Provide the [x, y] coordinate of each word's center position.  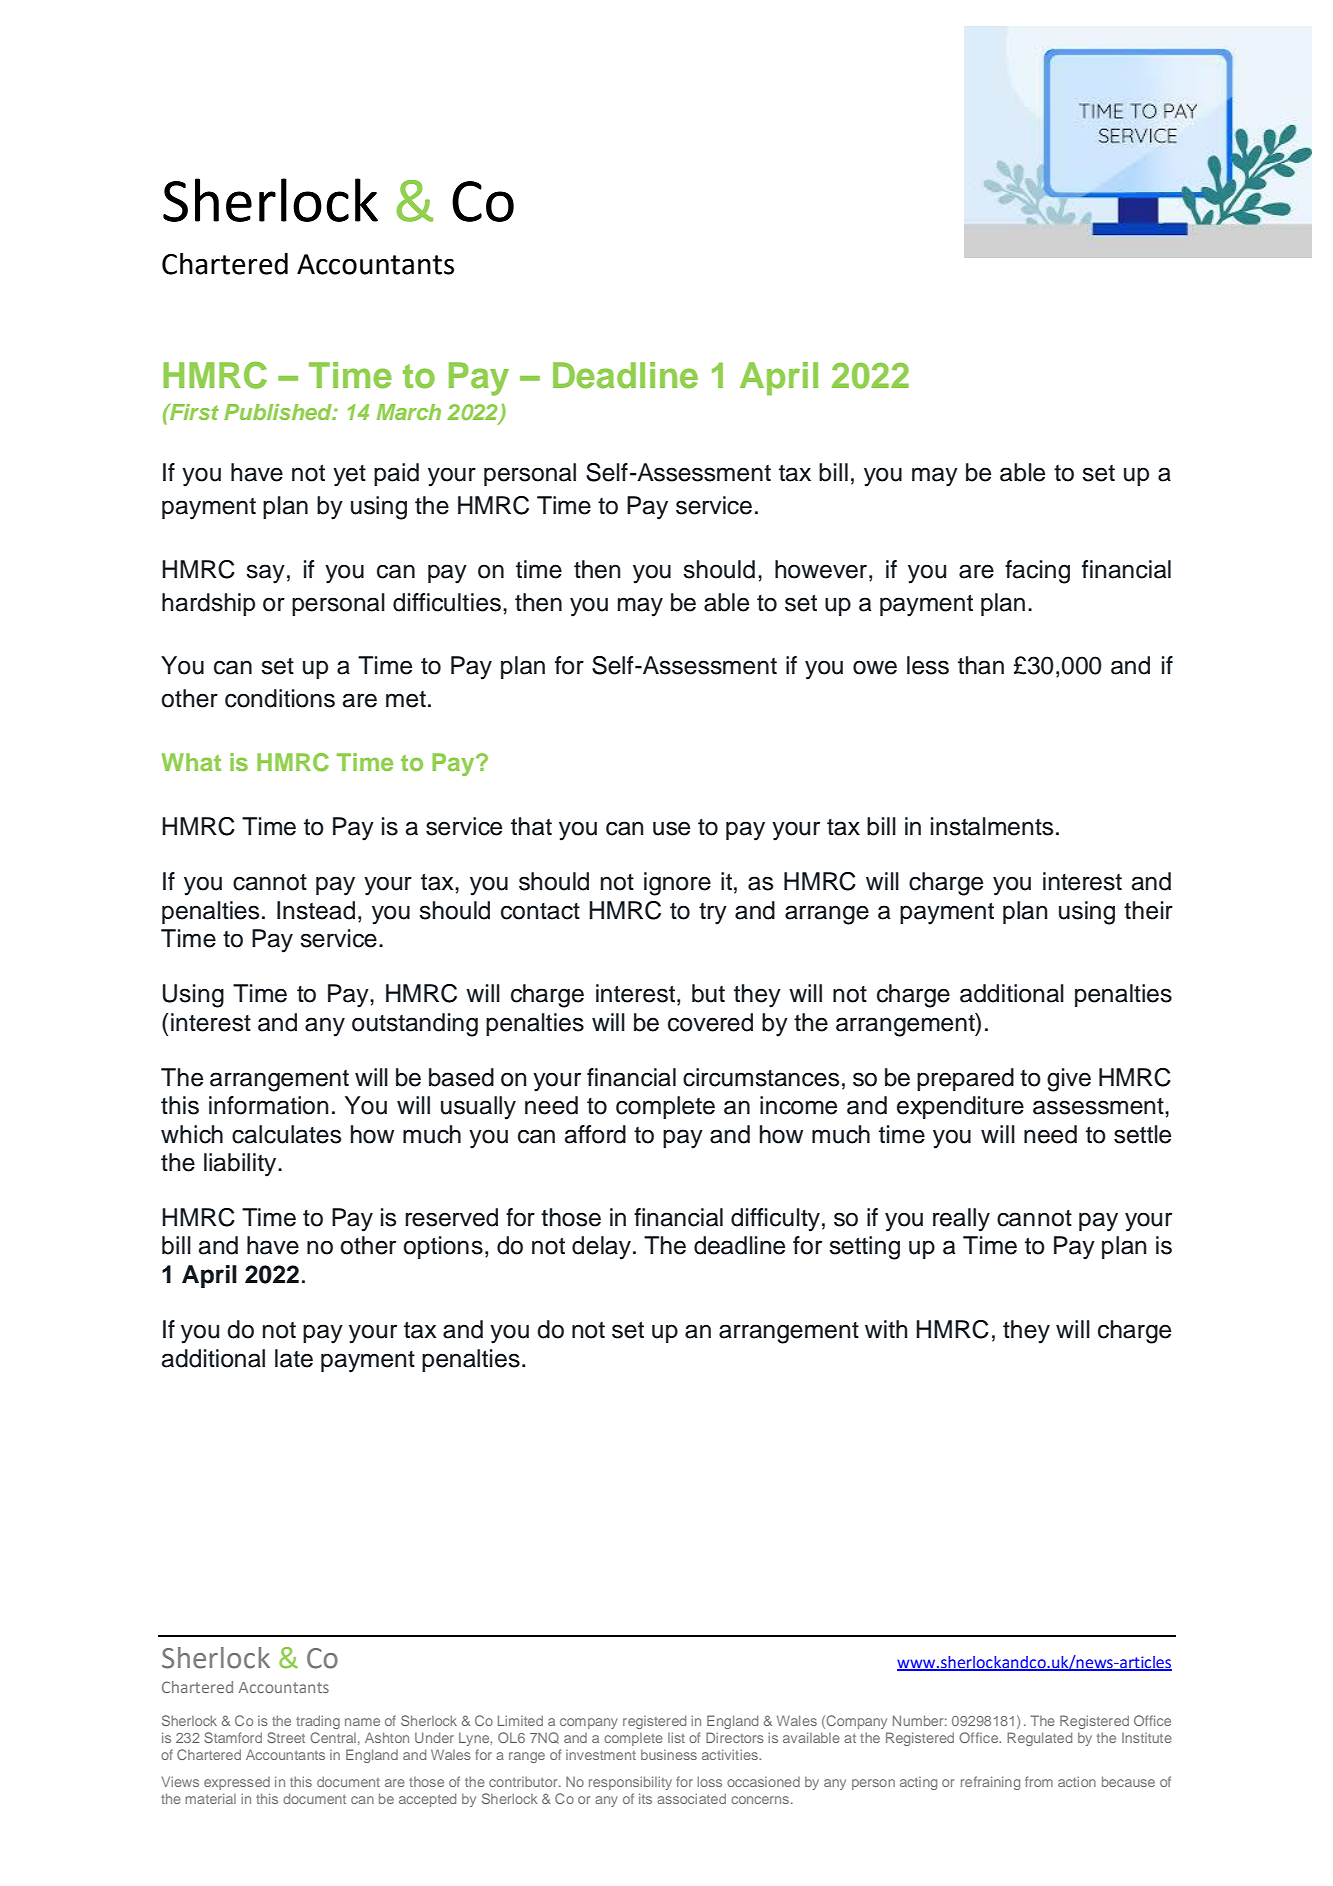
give [1069, 1080]
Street [286, 1737]
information [269, 1105]
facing [1037, 572]
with [886, 1329]
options [443, 1247]
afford [595, 1134]
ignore [677, 884]
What [191, 762]
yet [349, 476]
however [822, 569]
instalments [992, 826]
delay [601, 1248]
